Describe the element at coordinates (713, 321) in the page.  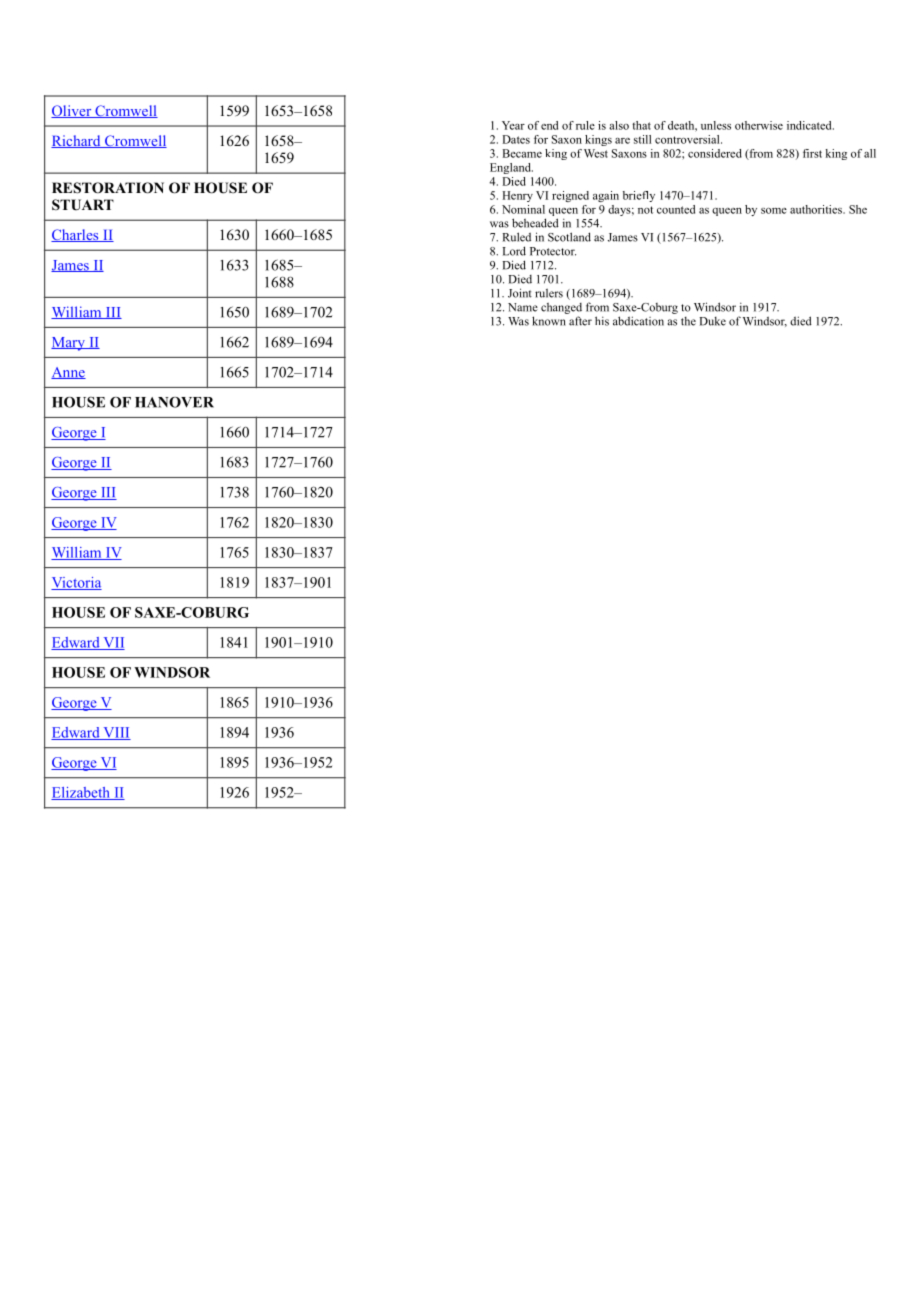
I see `Duke` at that location.
